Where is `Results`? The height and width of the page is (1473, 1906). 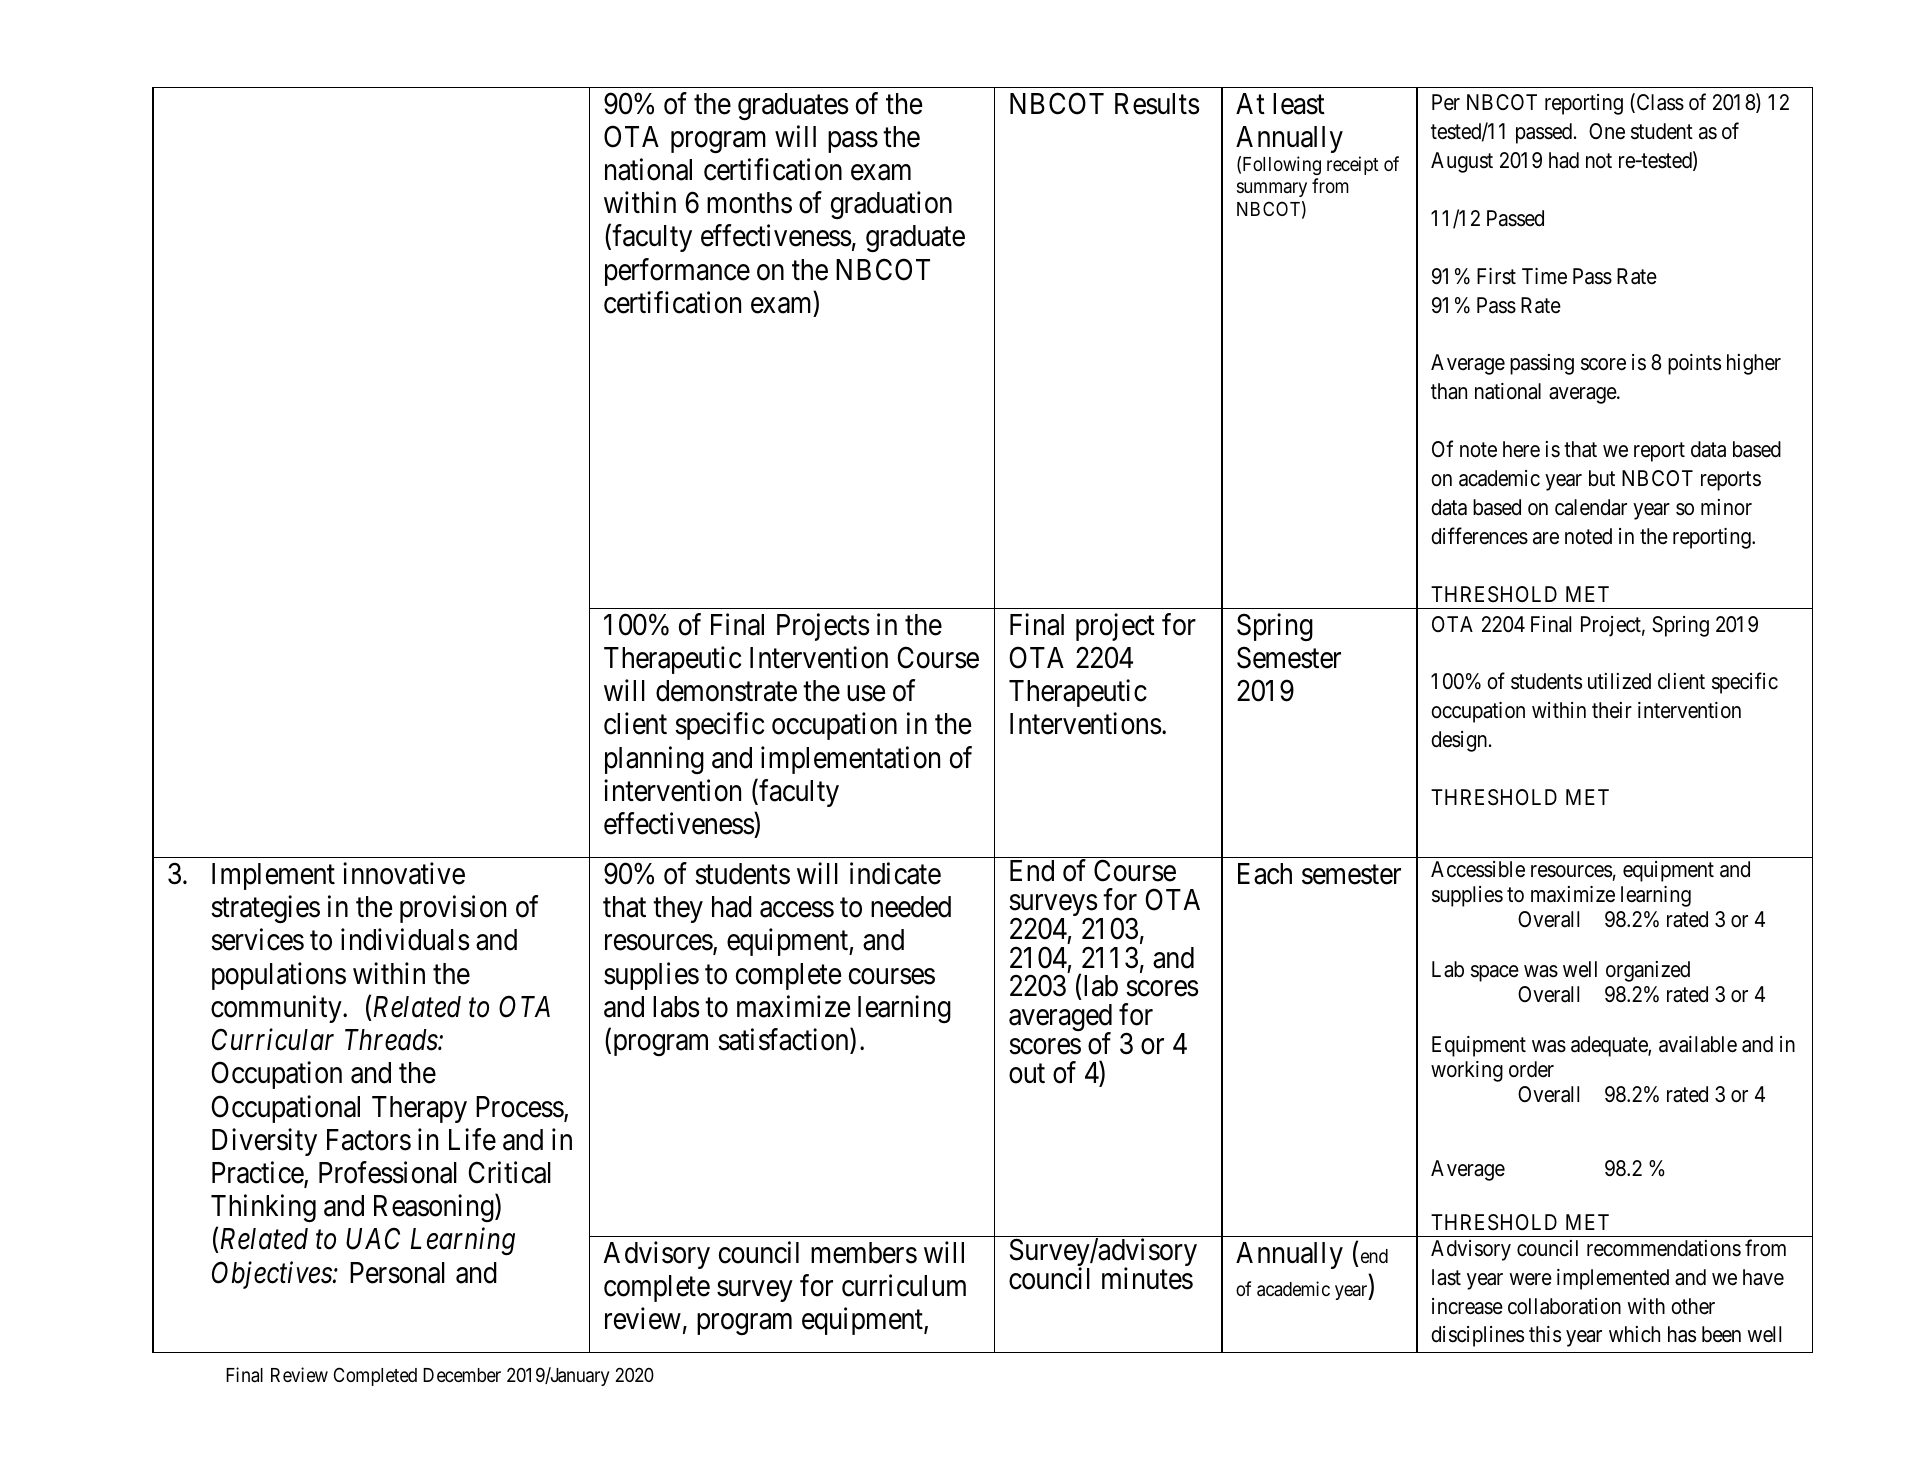 Results is located at coordinates (1157, 104).
